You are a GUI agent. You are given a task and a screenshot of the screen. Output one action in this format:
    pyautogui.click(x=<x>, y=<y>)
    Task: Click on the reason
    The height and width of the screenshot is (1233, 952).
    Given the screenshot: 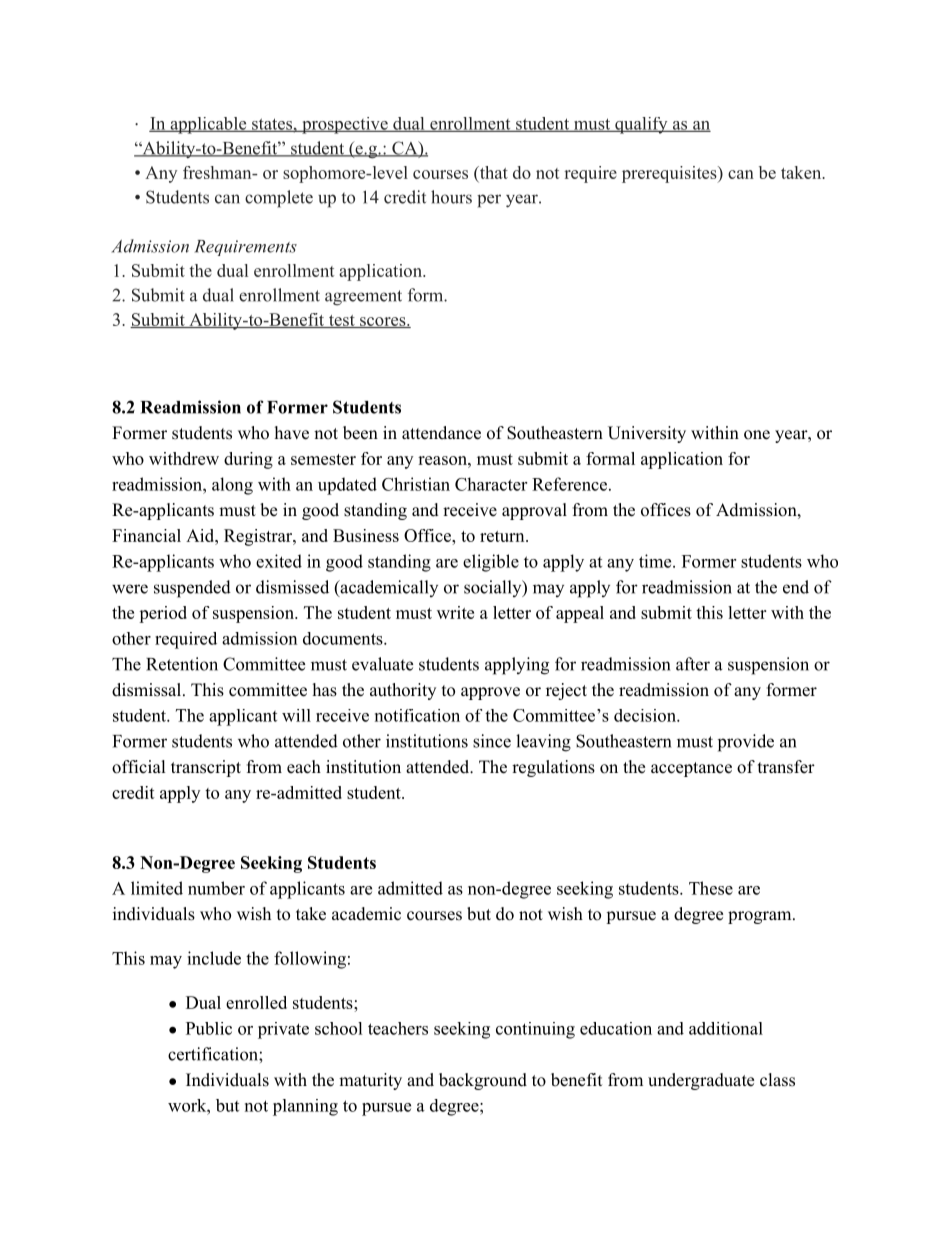 What is the action you would take?
    pyautogui.click(x=443, y=460)
